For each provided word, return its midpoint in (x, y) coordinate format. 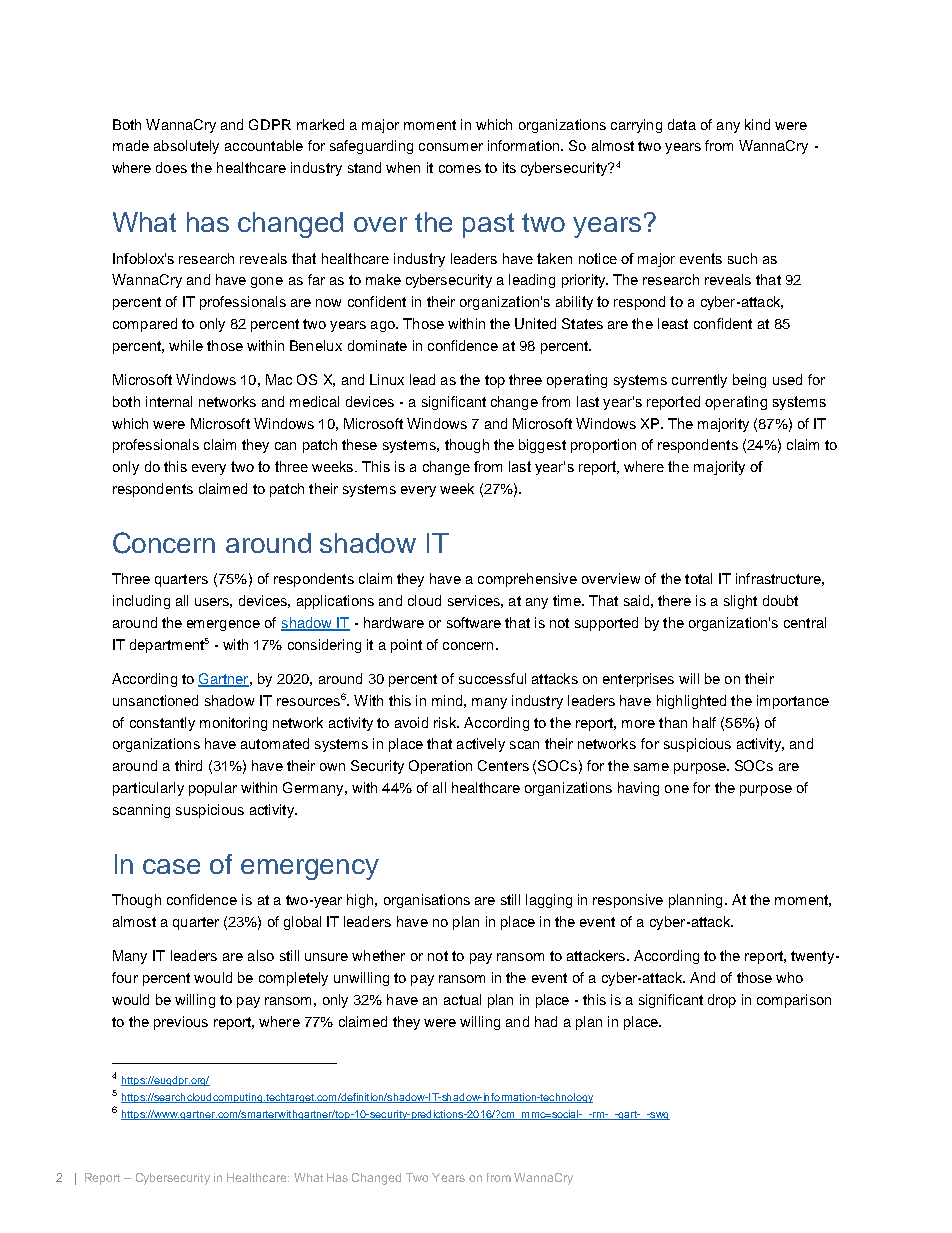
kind (757, 124)
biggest (542, 446)
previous (181, 1023)
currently (699, 381)
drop (722, 1001)
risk (446, 722)
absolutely (186, 147)
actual (462, 999)
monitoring (233, 724)
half (704, 722)
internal (169, 401)
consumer (451, 147)
